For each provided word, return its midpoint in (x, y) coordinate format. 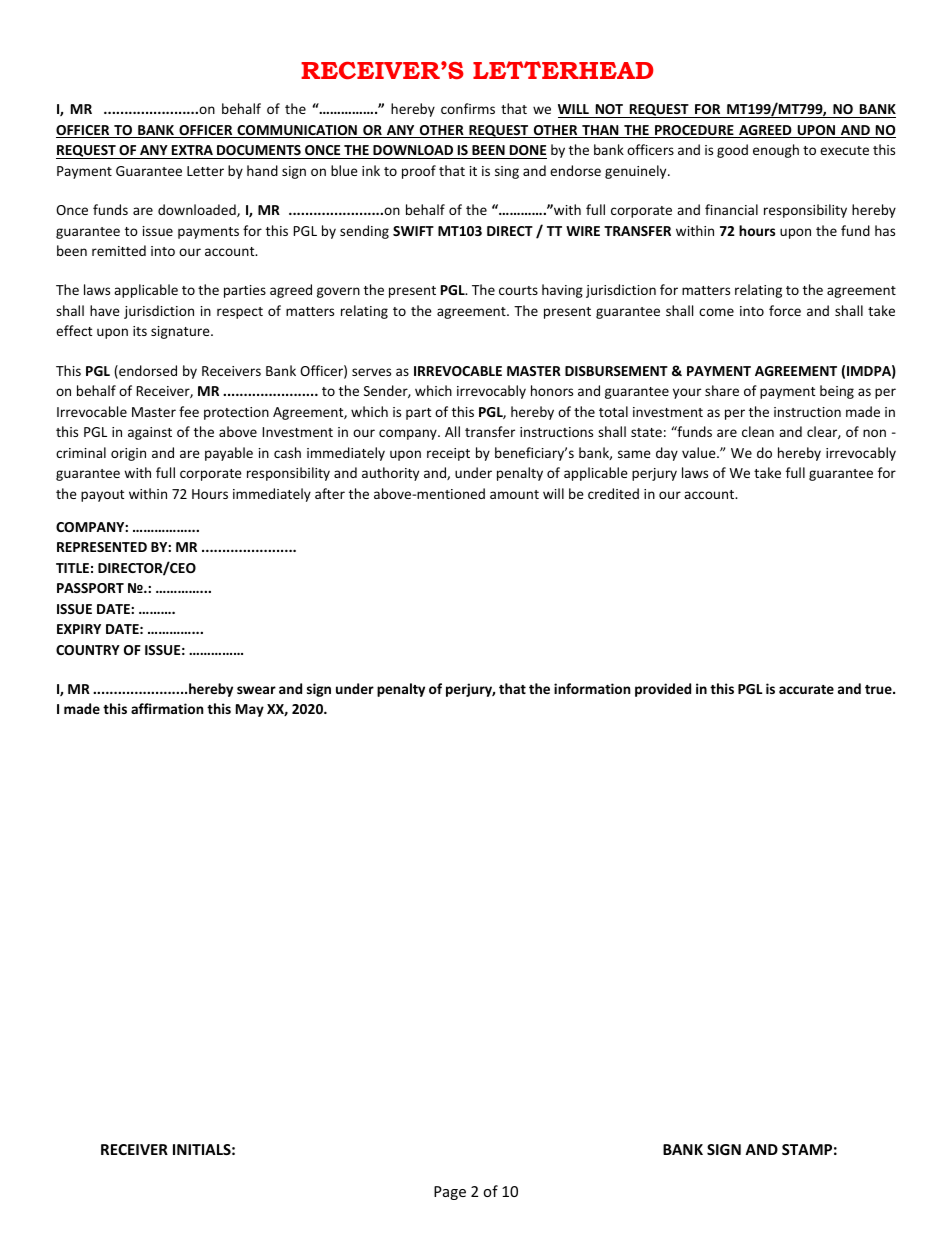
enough (776, 151)
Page (450, 1193)
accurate (806, 689)
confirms (468, 108)
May (250, 710)
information (592, 688)
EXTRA (192, 150)
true (879, 689)
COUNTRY (88, 650)
